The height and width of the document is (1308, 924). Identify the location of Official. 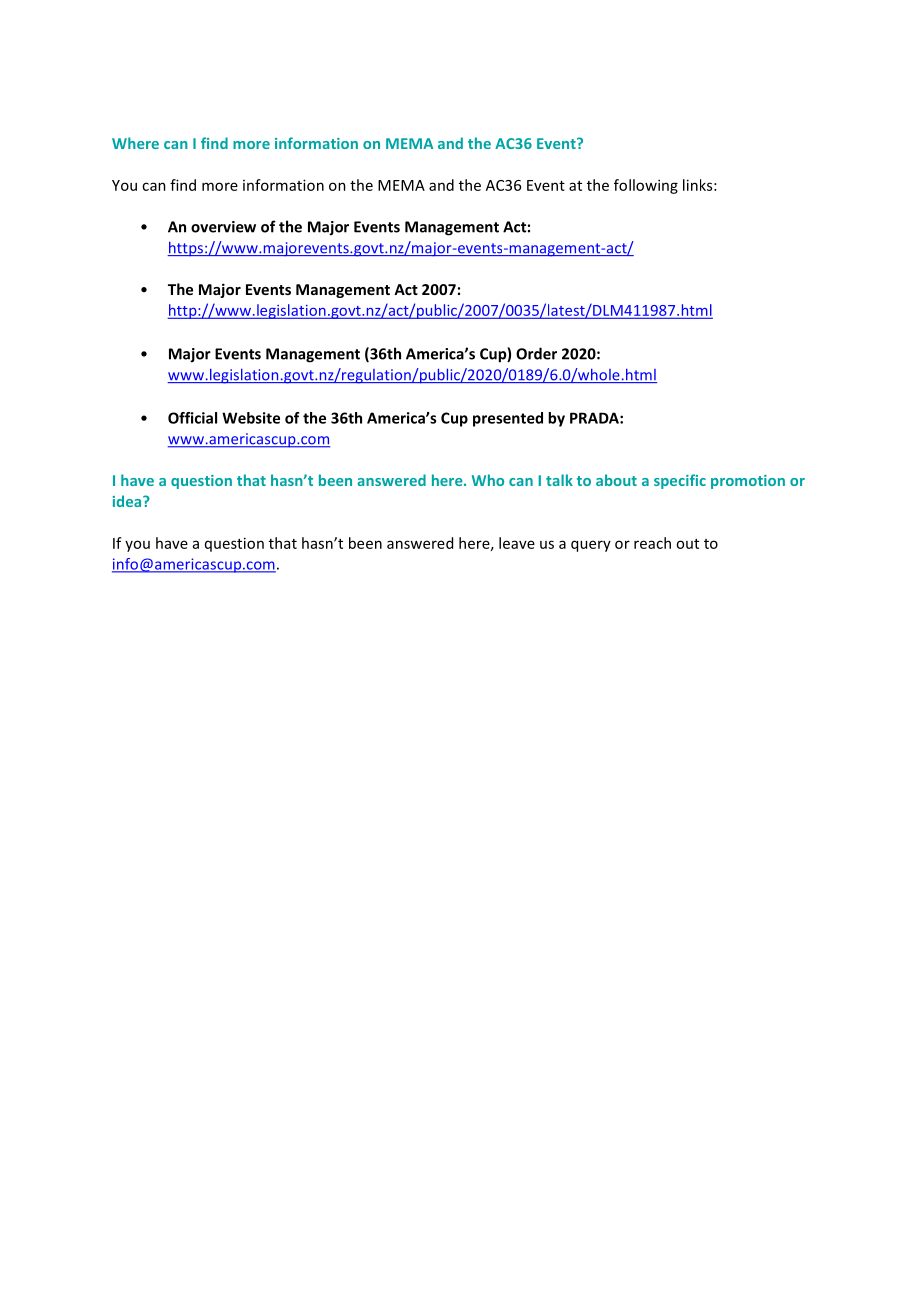
(192, 418).
